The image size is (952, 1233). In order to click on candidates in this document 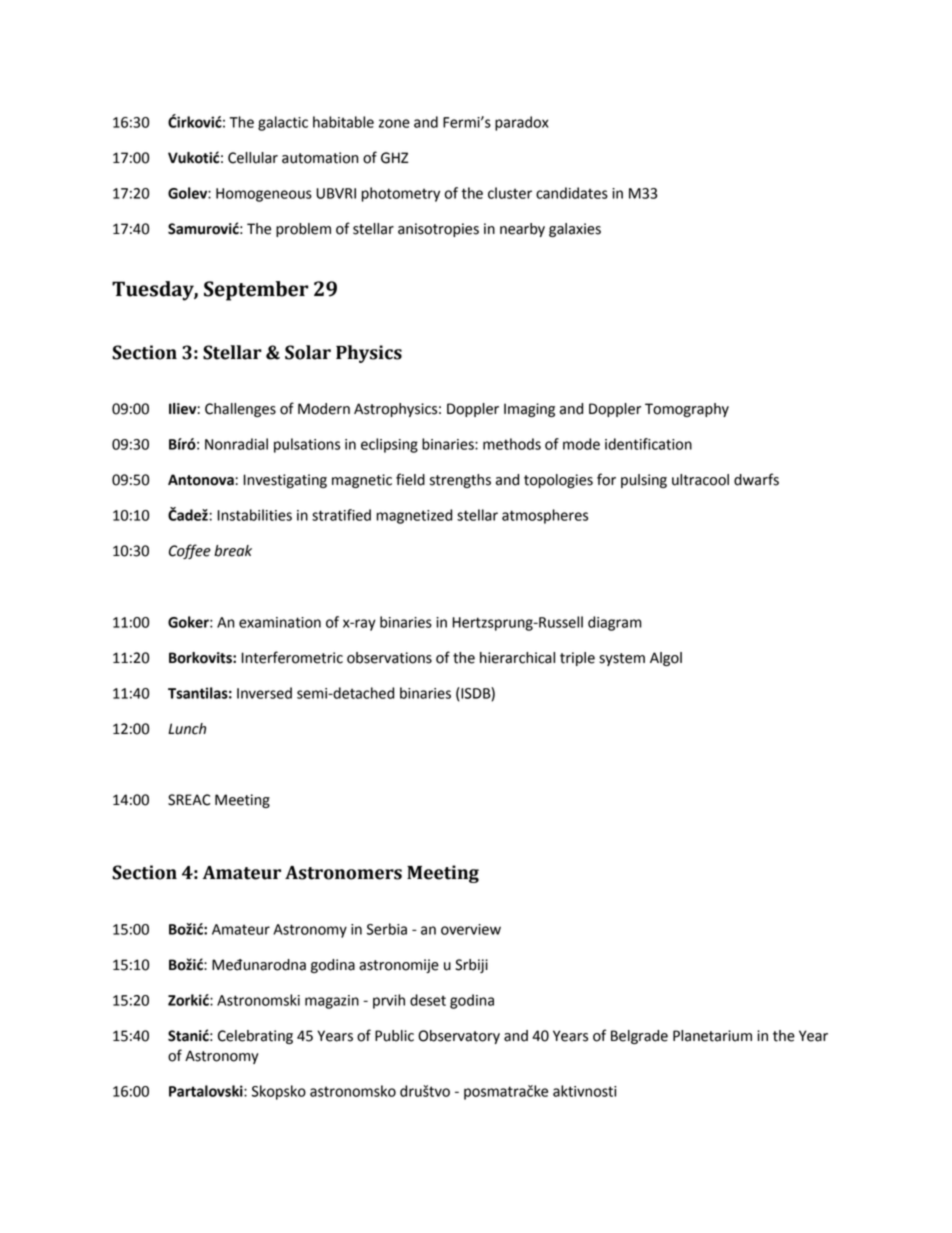, I will do `click(572, 193)`.
